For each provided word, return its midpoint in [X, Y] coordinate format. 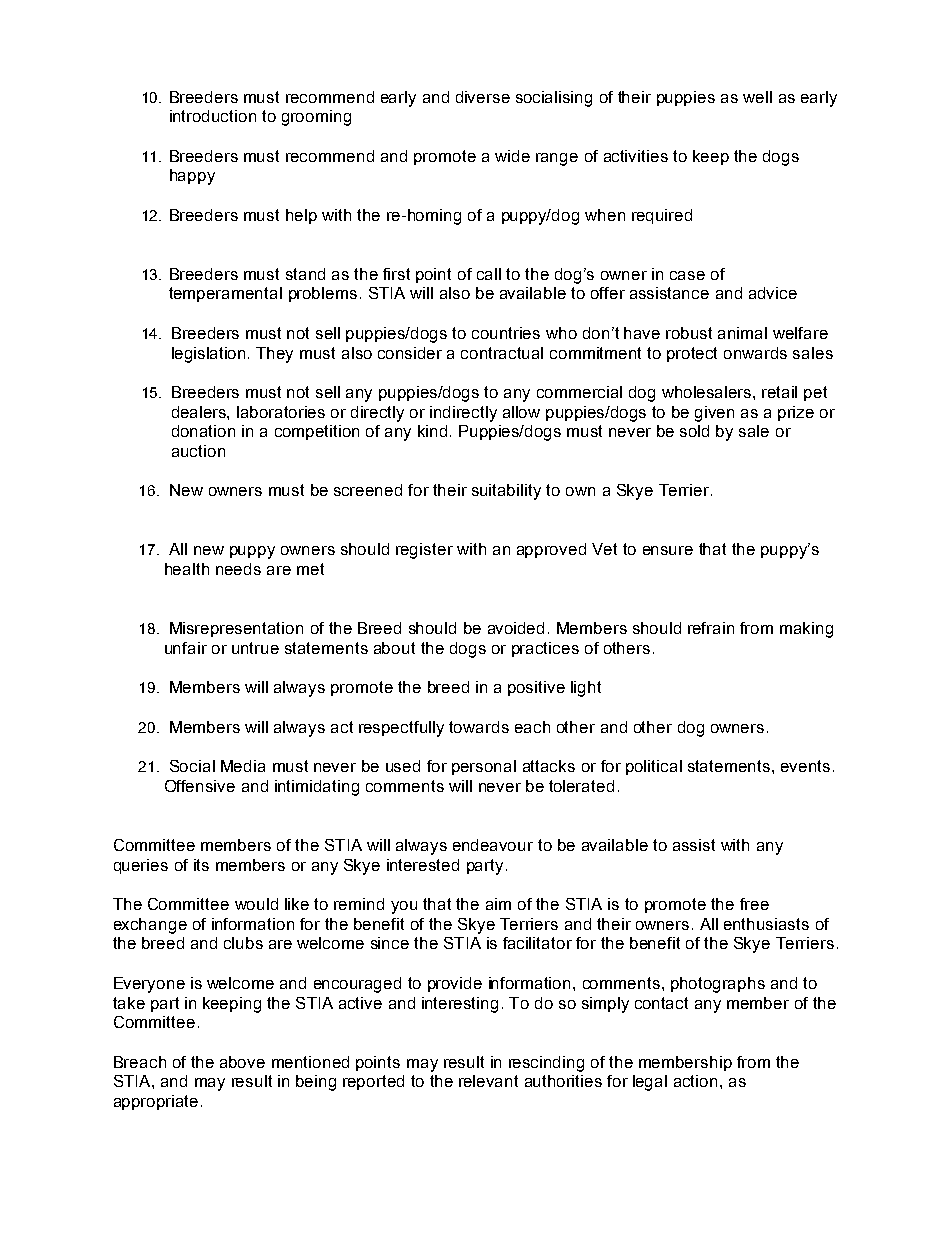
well [757, 97]
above [242, 1062]
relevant [488, 1081]
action [695, 1081]
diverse [483, 97]
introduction [213, 116]
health [187, 569]
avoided [516, 628]
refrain [711, 628]
